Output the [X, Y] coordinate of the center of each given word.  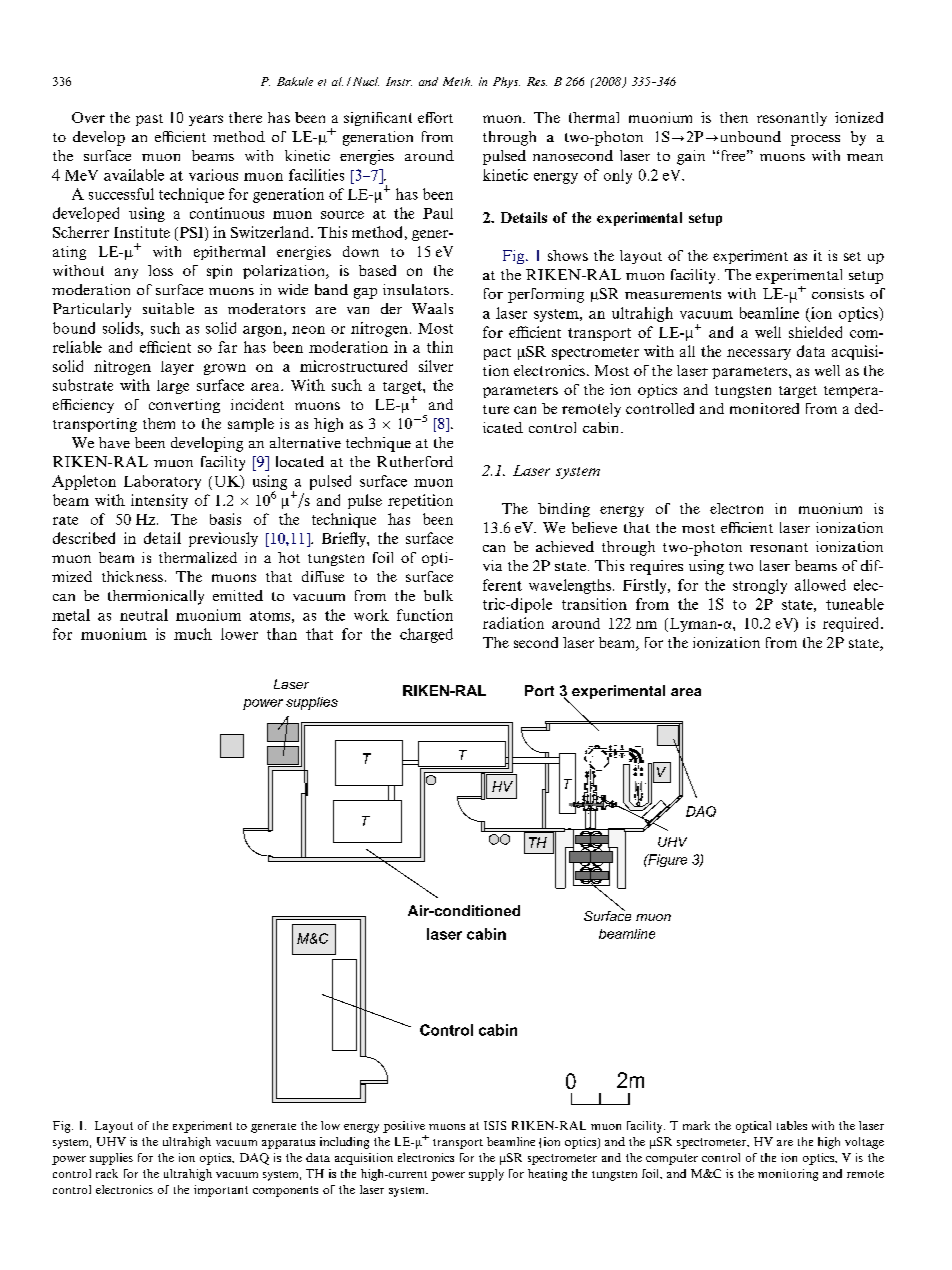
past [149, 120]
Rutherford [415, 461]
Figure [666, 860]
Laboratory [162, 482]
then [734, 117]
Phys [506, 82]
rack [107, 1173]
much [193, 634]
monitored [764, 408]
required [852, 624]
